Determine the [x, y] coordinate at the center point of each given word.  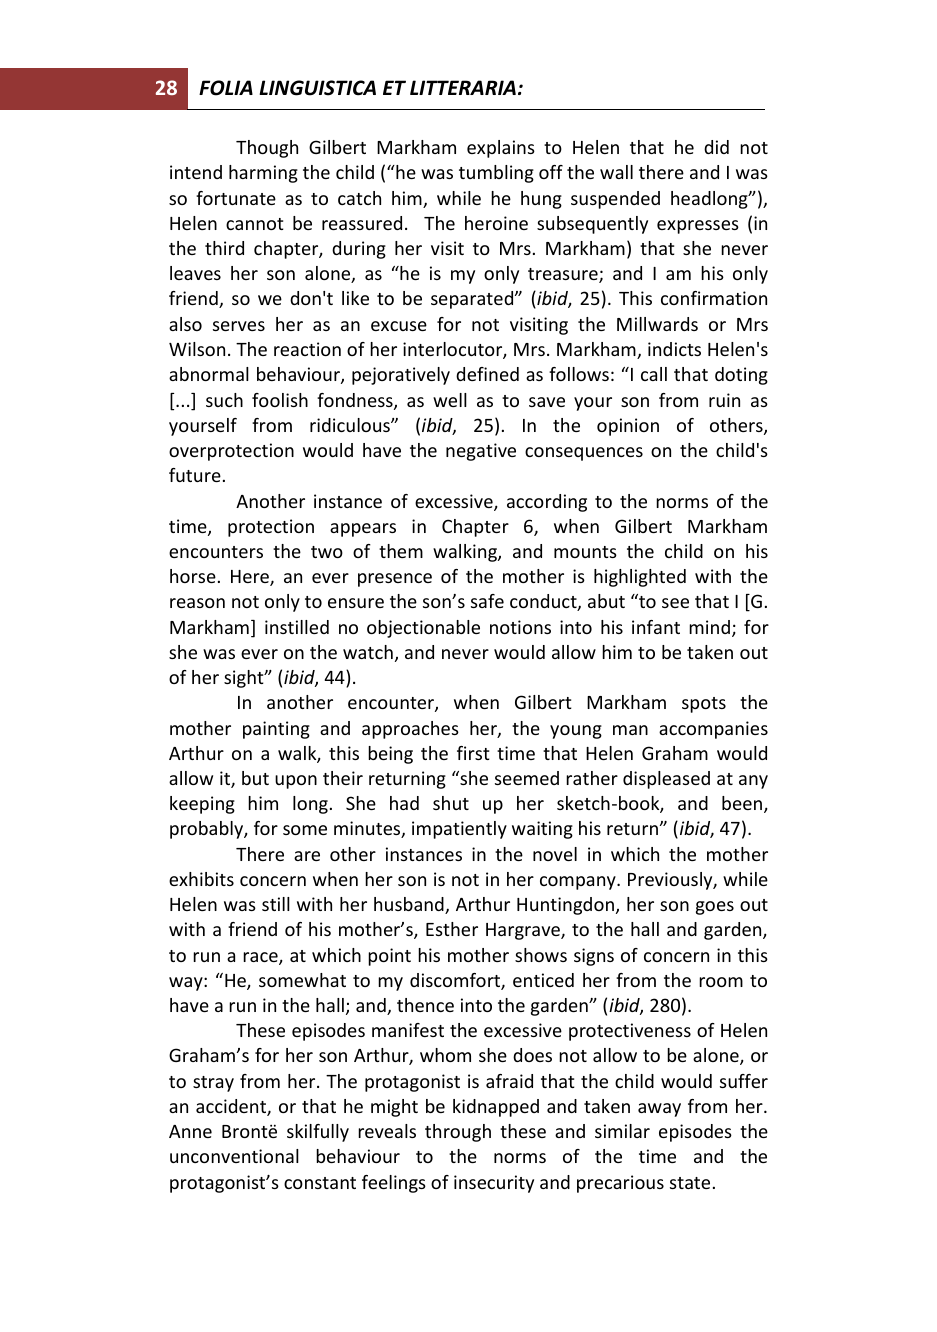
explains [501, 149]
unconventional [234, 1156]
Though [267, 149]
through [458, 1133]
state [690, 1183]
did [716, 147]
